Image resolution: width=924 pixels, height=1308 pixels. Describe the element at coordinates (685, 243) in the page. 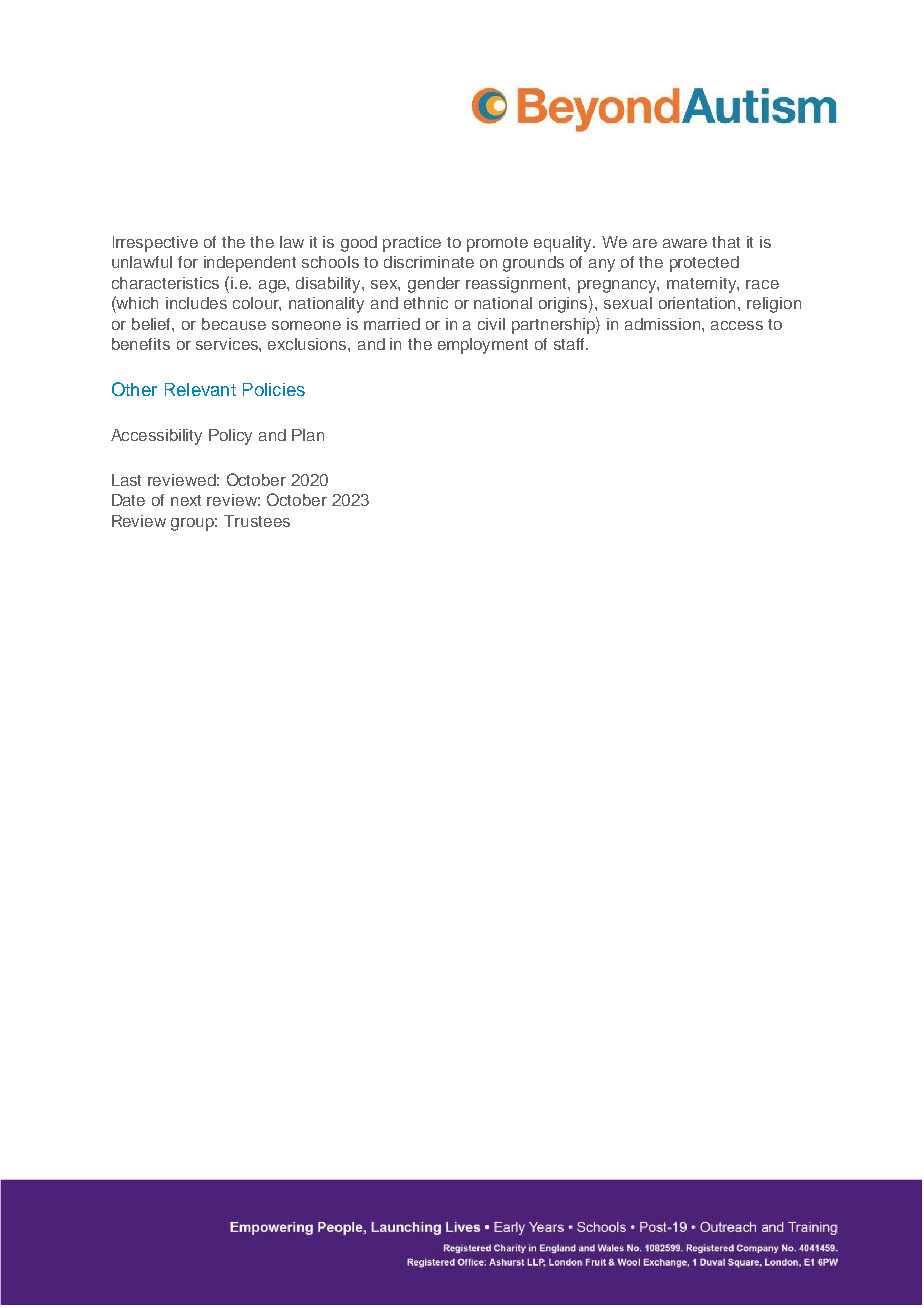

I see `aware` at that location.
